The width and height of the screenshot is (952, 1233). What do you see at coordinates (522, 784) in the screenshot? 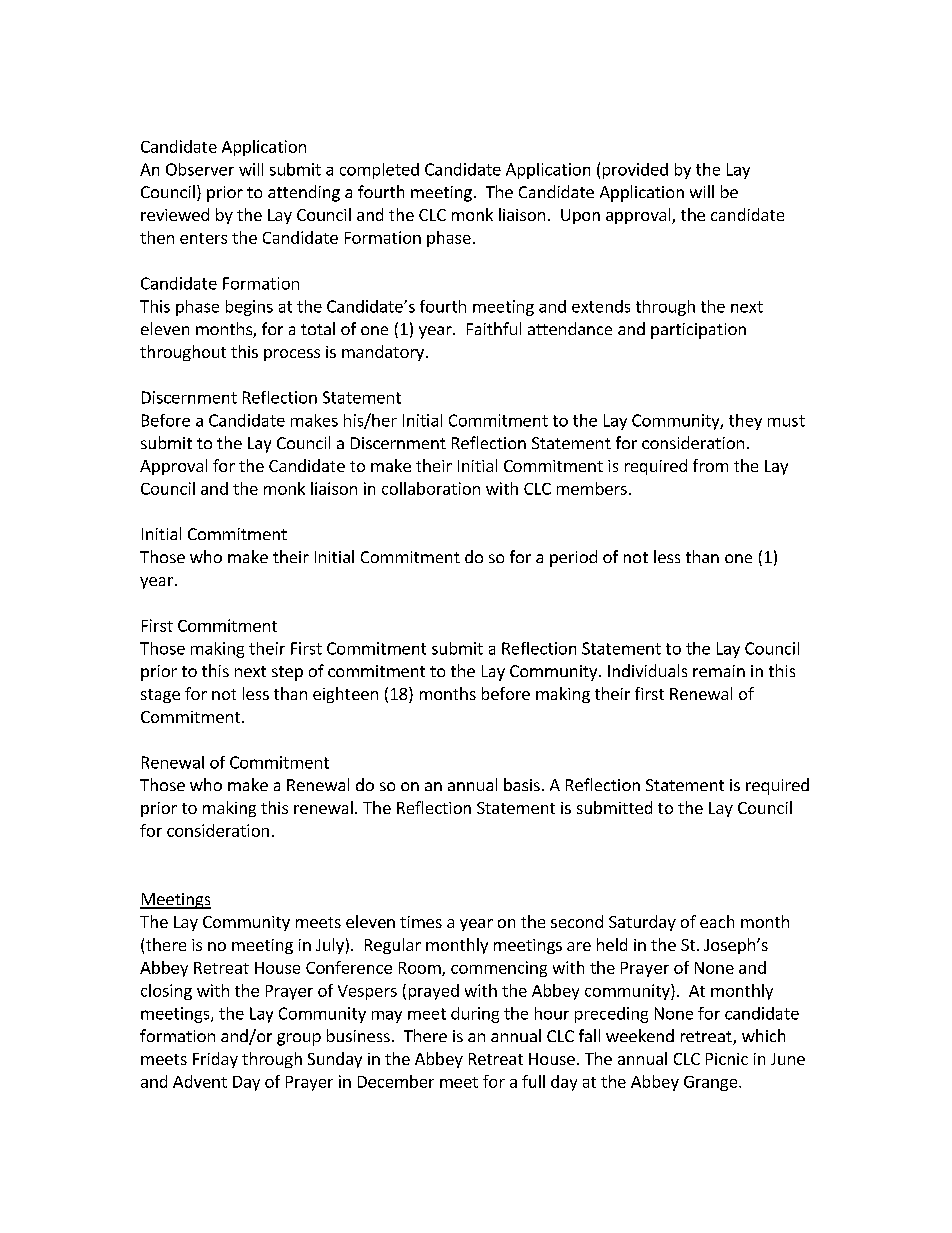
I see `basis` at bounding box center [522, 784].
